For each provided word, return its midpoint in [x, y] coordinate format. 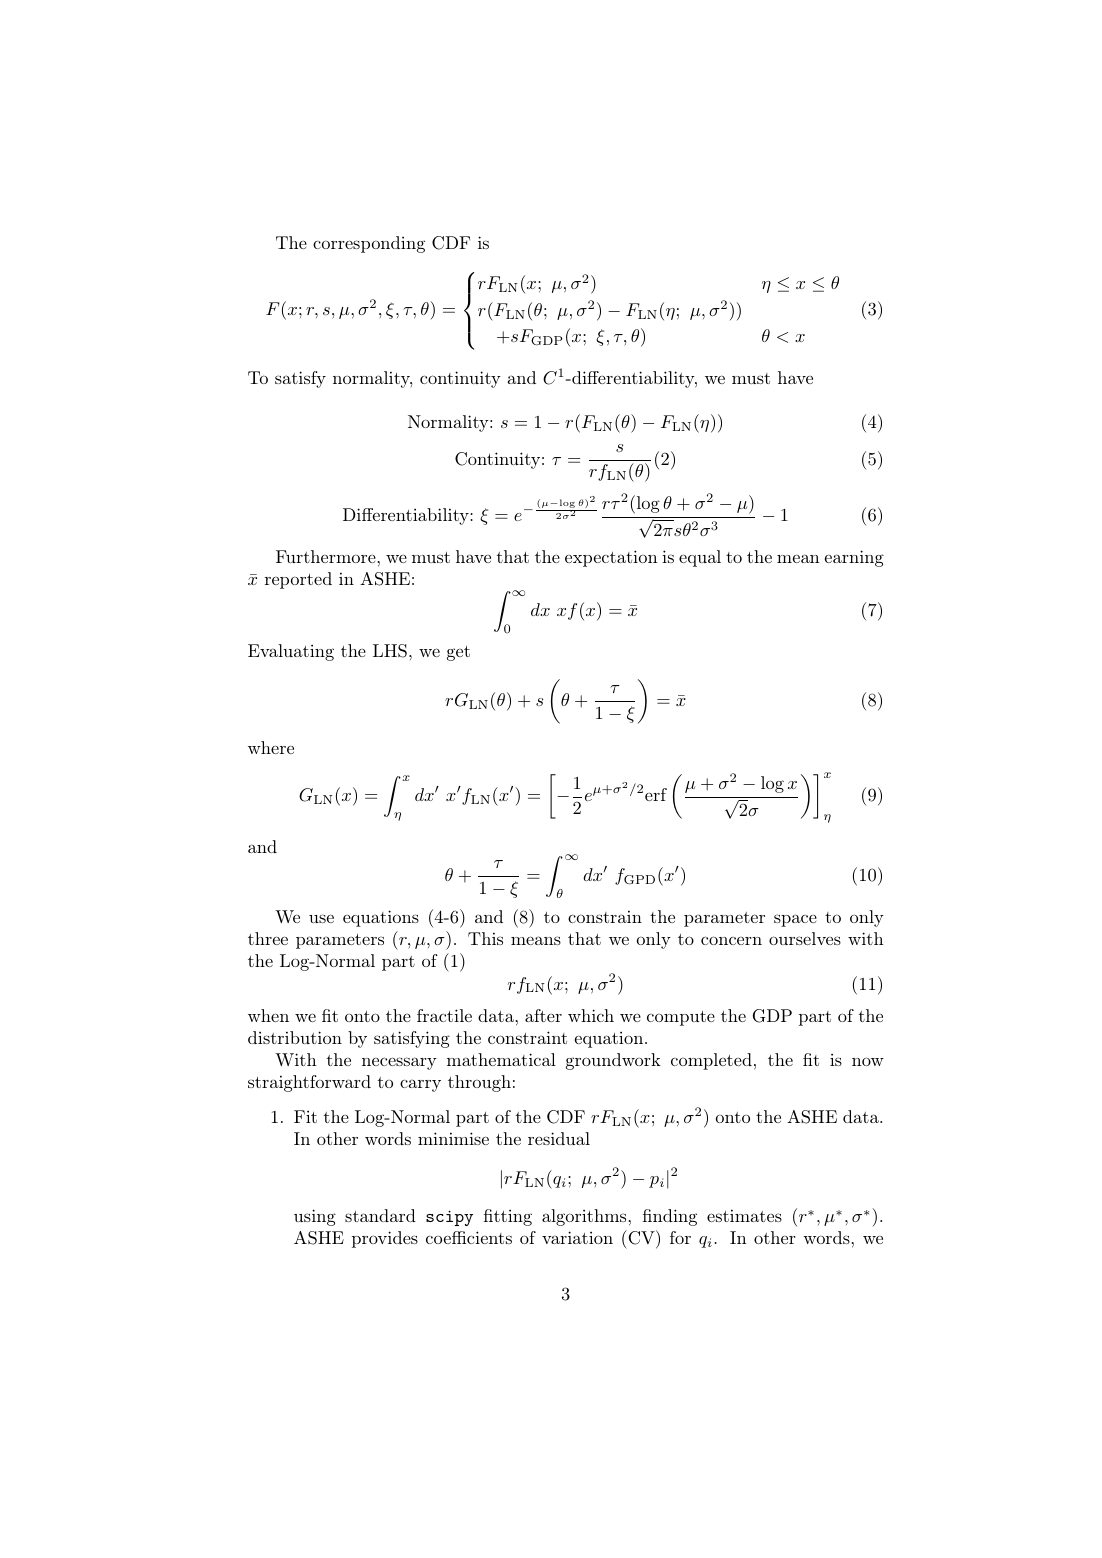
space [795, 920]
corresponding [369, 244]
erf [656, 794]
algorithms [585, 1217]
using [315, 1217]
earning [854, 558]
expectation [611, 558]
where [271, 747]
